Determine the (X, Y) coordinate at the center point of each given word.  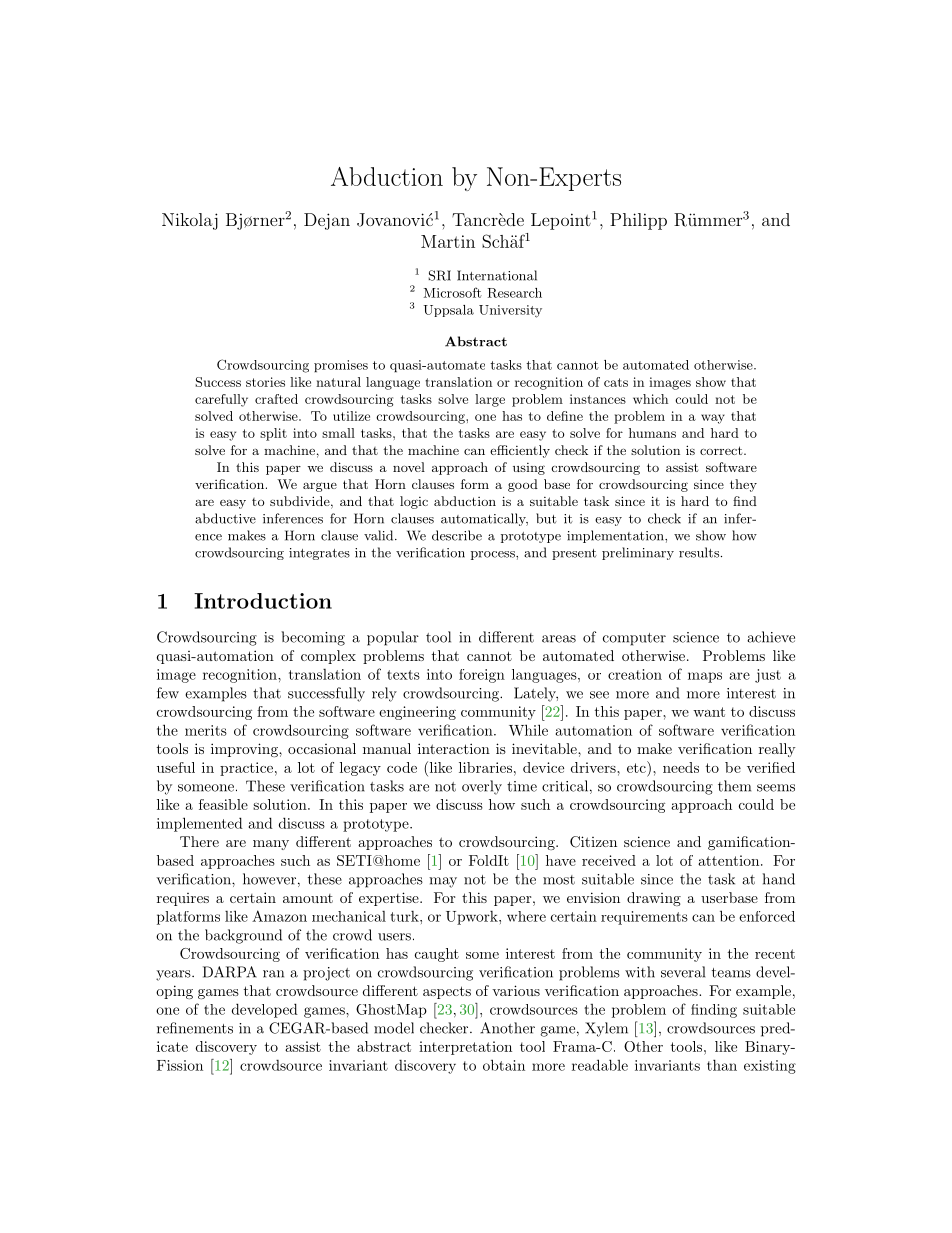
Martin (448, 241)
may (443, 882)
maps (705, 677)
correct (721, 450)
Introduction (263, 601)
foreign (482, 676)
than (722, 1065)
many (271, 845)
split (273, 434)
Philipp (638, 221)
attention (728, 860)
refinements (195, 1028)
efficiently (520, 451)
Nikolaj (190, 221)
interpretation (465, 1048)
